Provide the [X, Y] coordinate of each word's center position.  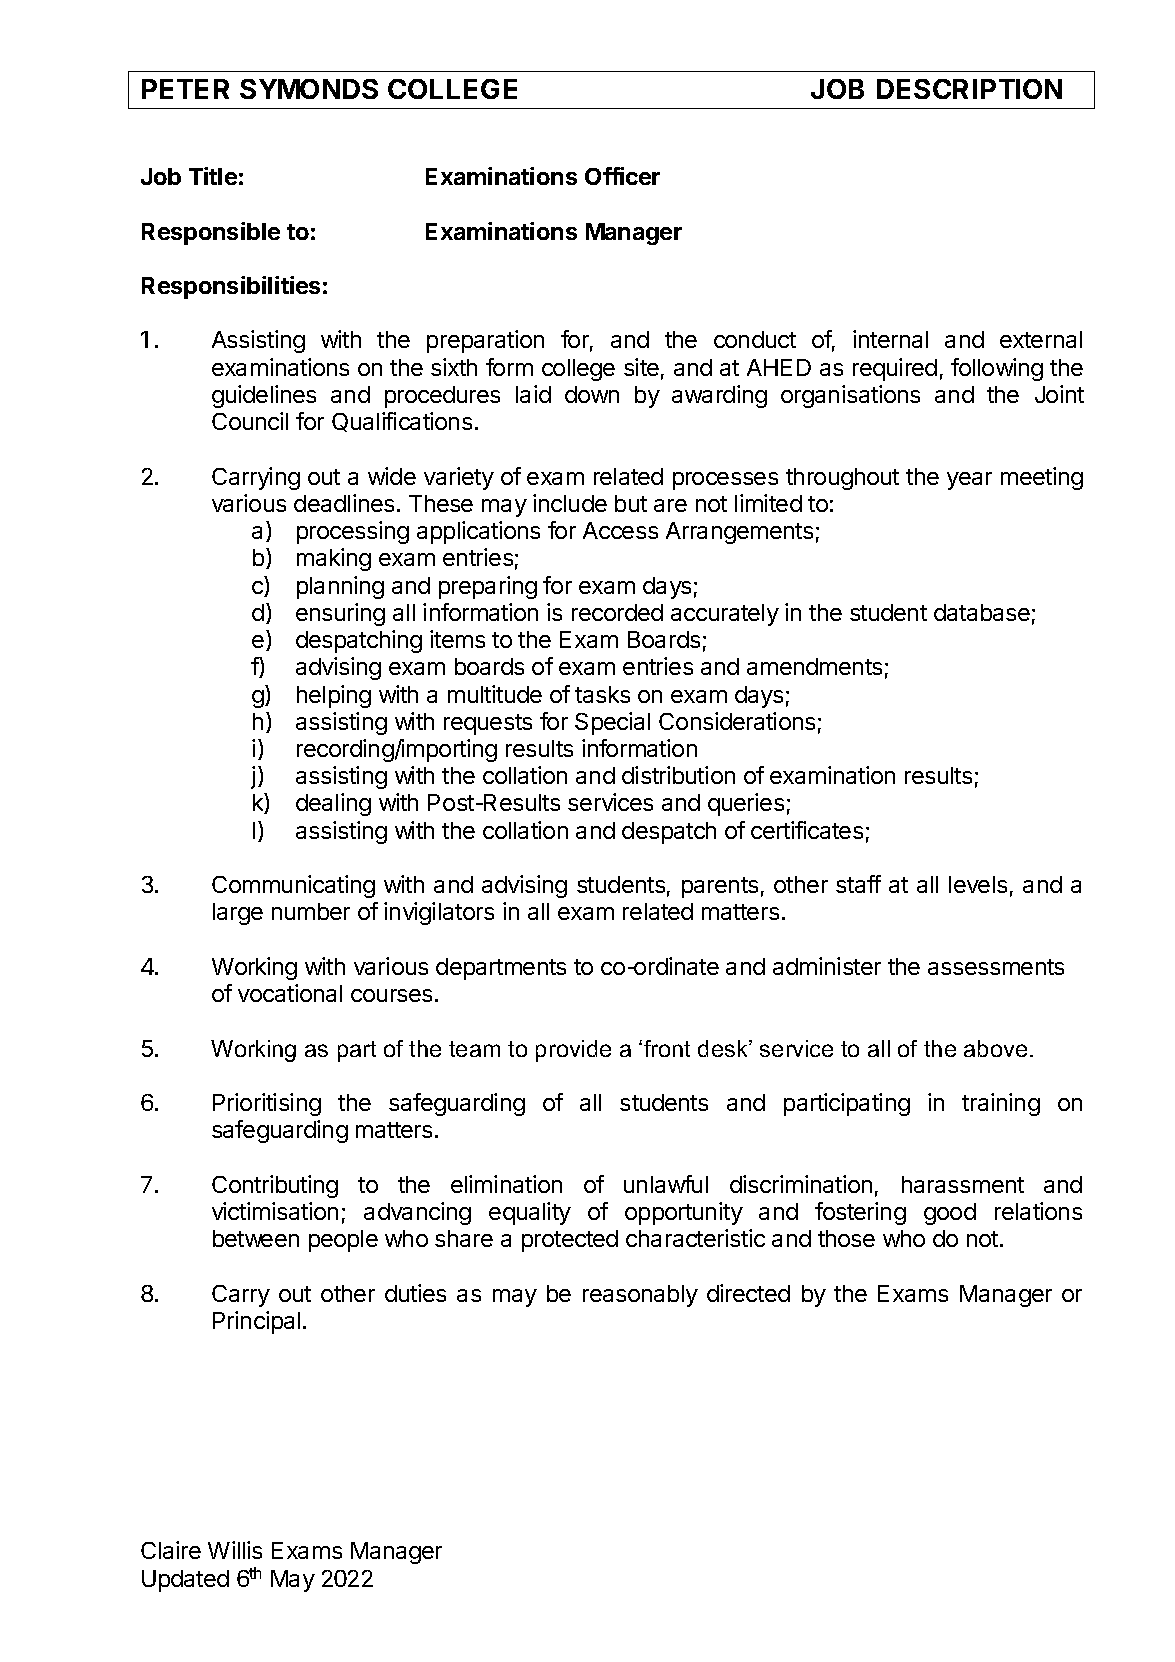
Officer [622, 176]
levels [978, 884]
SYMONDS [309, 89]
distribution [678, 775]
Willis [235, 1550]
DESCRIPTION [969, 89]
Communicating [293, 886]
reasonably [640, 1296]
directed [748, 1293]
